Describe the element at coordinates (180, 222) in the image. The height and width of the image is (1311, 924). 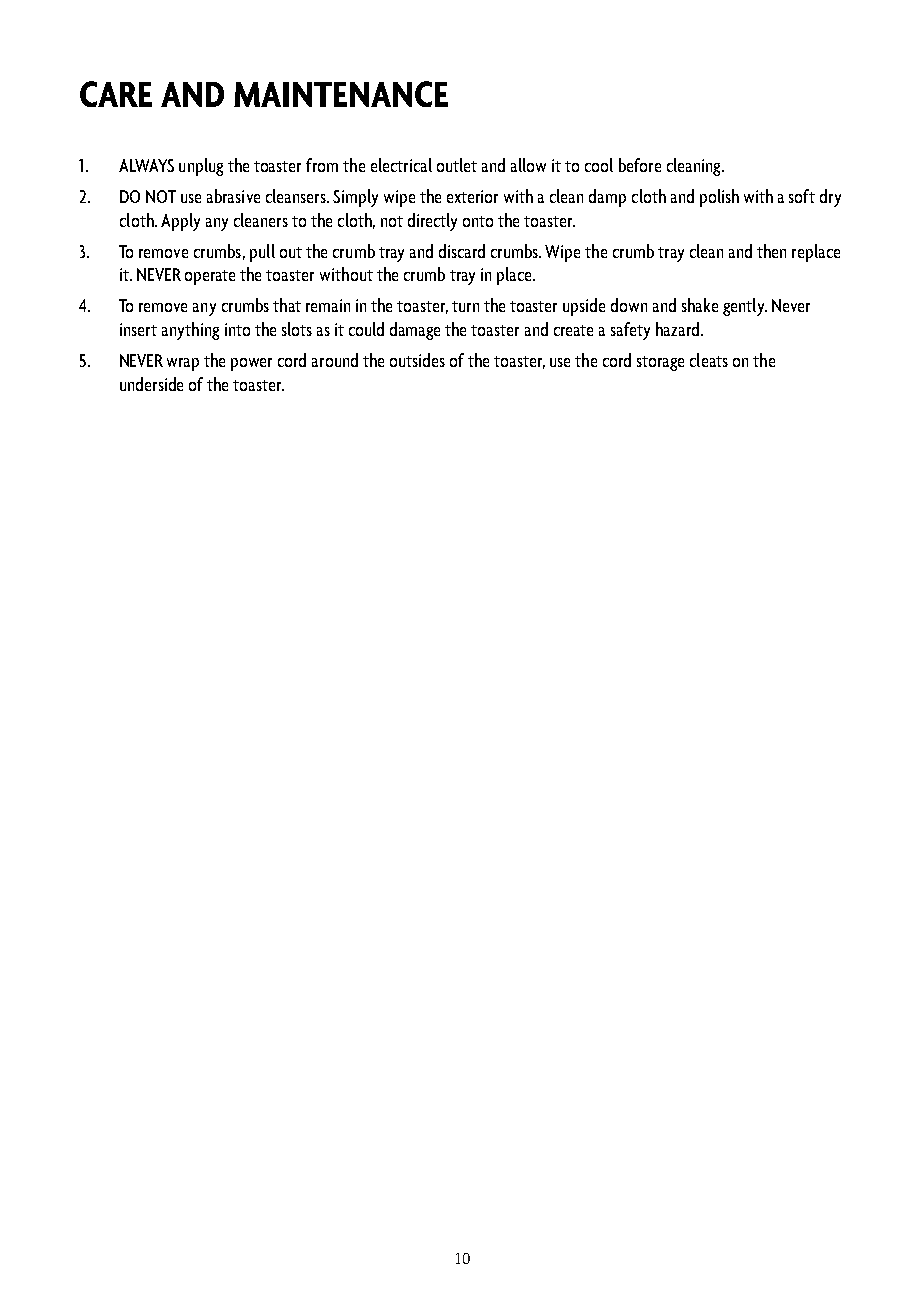
I see `Apply` at that location.
